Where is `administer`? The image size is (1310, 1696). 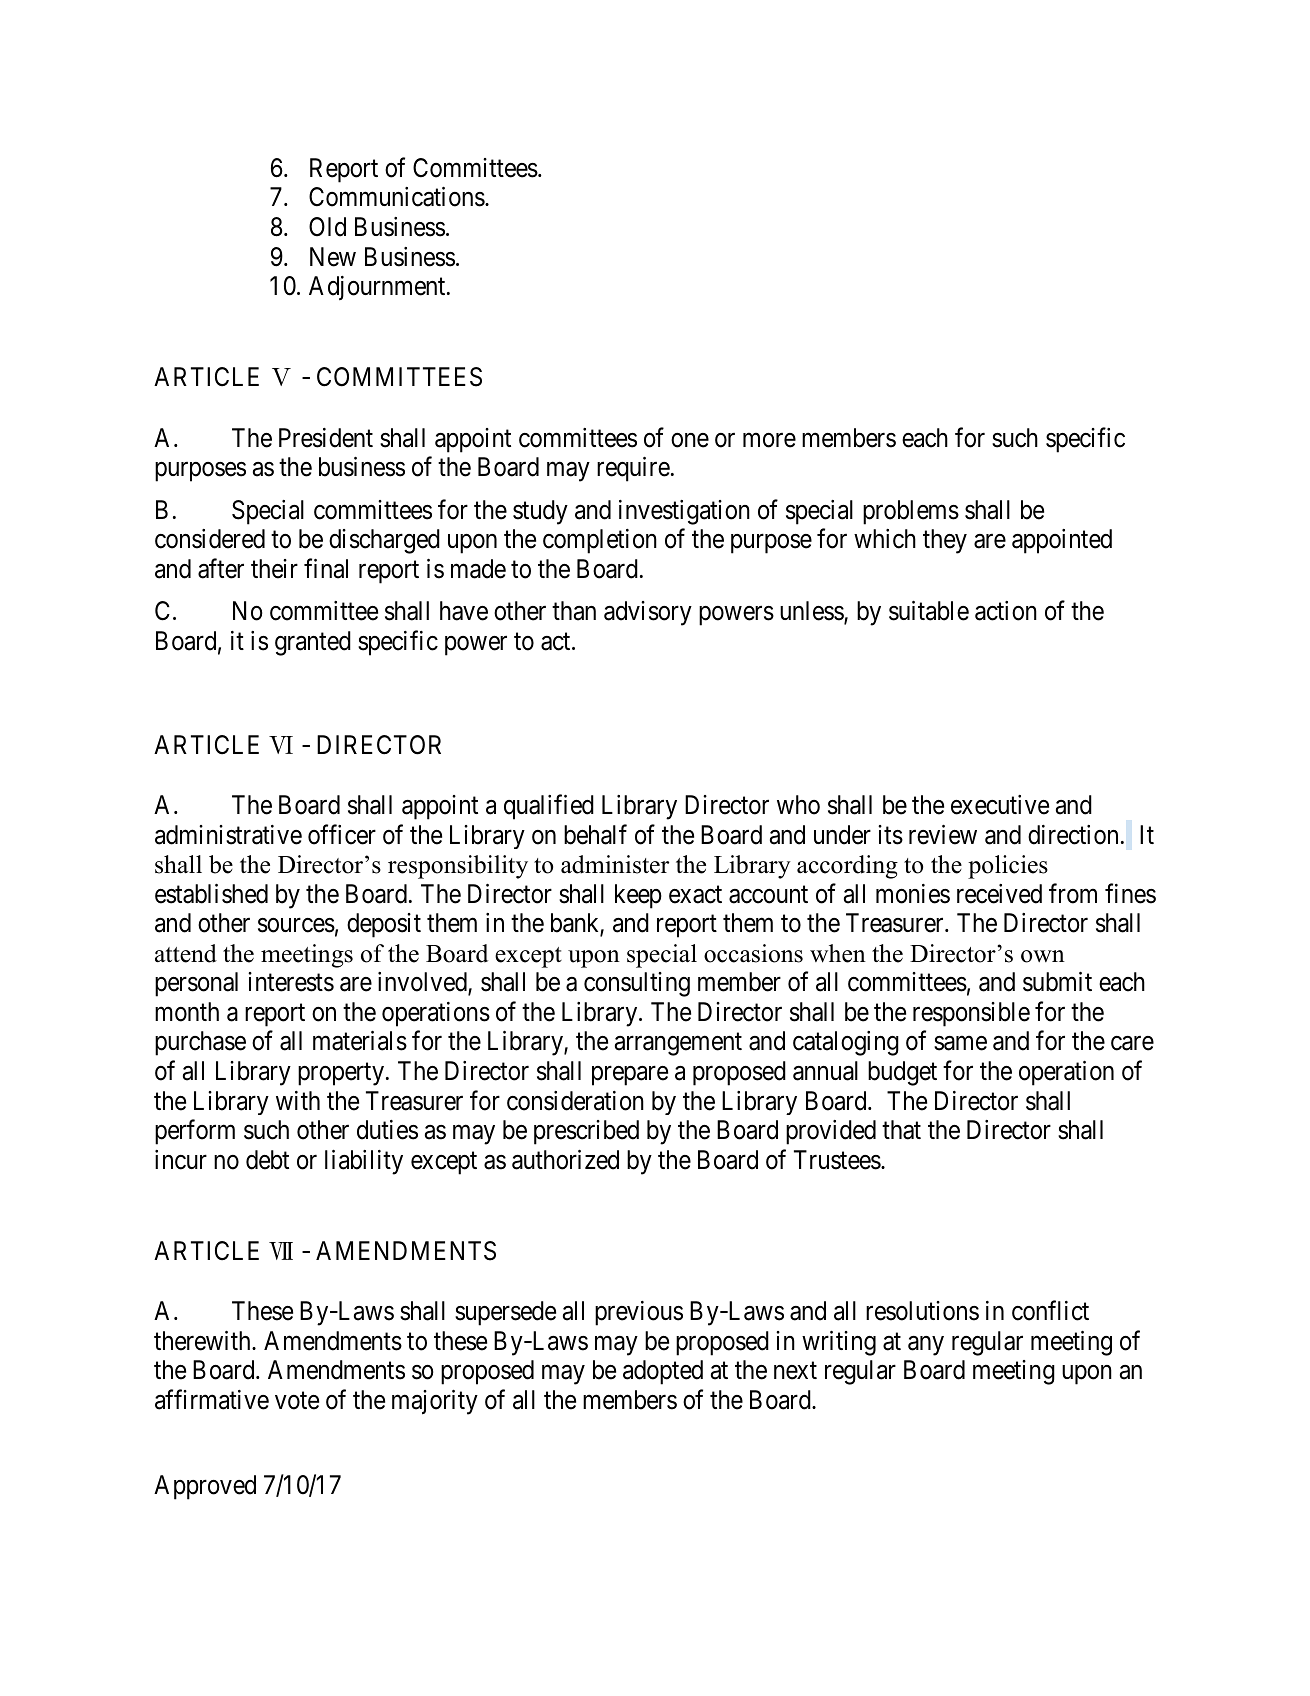 administer is located at coordinates (615, 864).
